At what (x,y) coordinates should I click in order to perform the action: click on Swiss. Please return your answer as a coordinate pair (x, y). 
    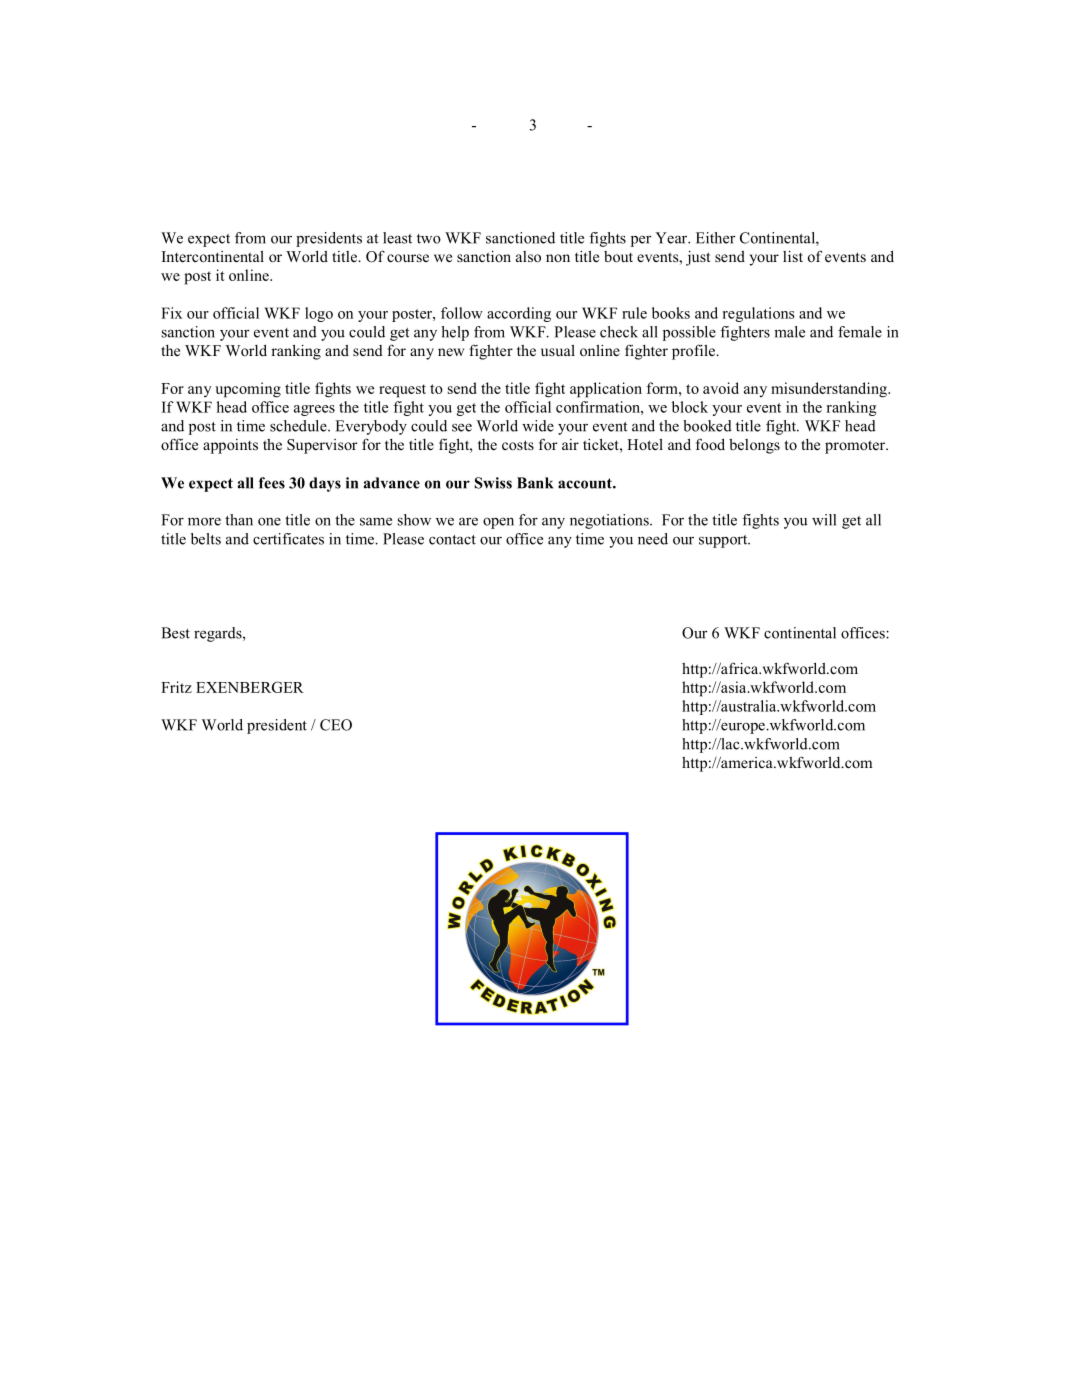
    Looking at the image, I should click on (493, 483).
